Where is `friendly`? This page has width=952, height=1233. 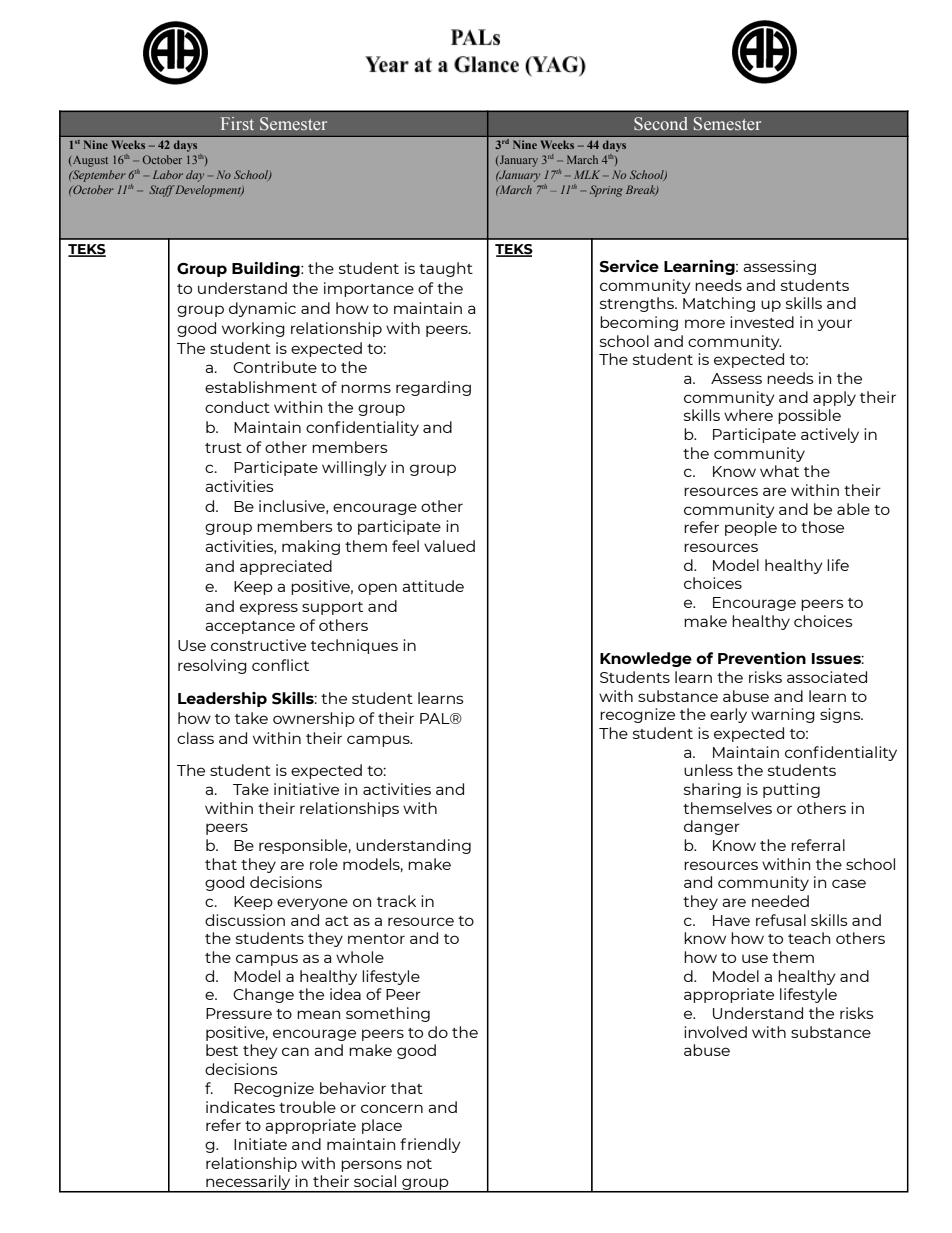
friendly is located at coordinates (430, 1145).
